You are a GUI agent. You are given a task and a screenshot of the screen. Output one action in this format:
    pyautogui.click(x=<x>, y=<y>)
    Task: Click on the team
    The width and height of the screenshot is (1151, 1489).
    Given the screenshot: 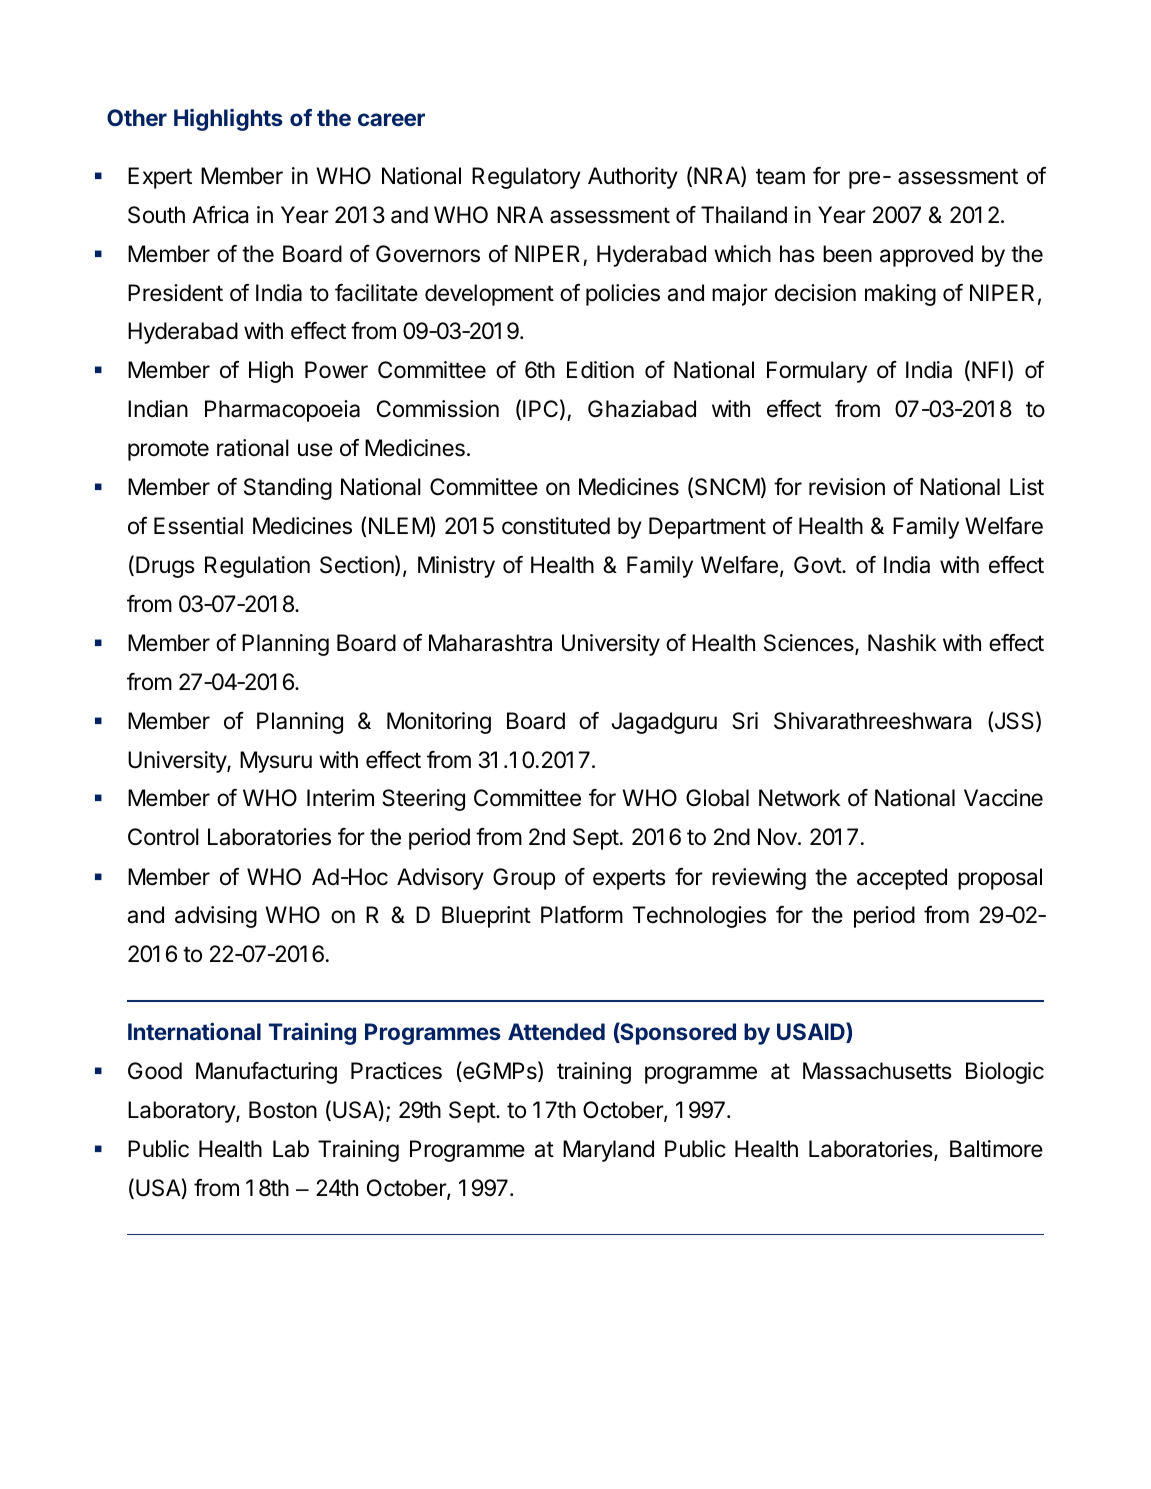 What is the action you would take?
    pyautogui.click(x=780, y=176)
